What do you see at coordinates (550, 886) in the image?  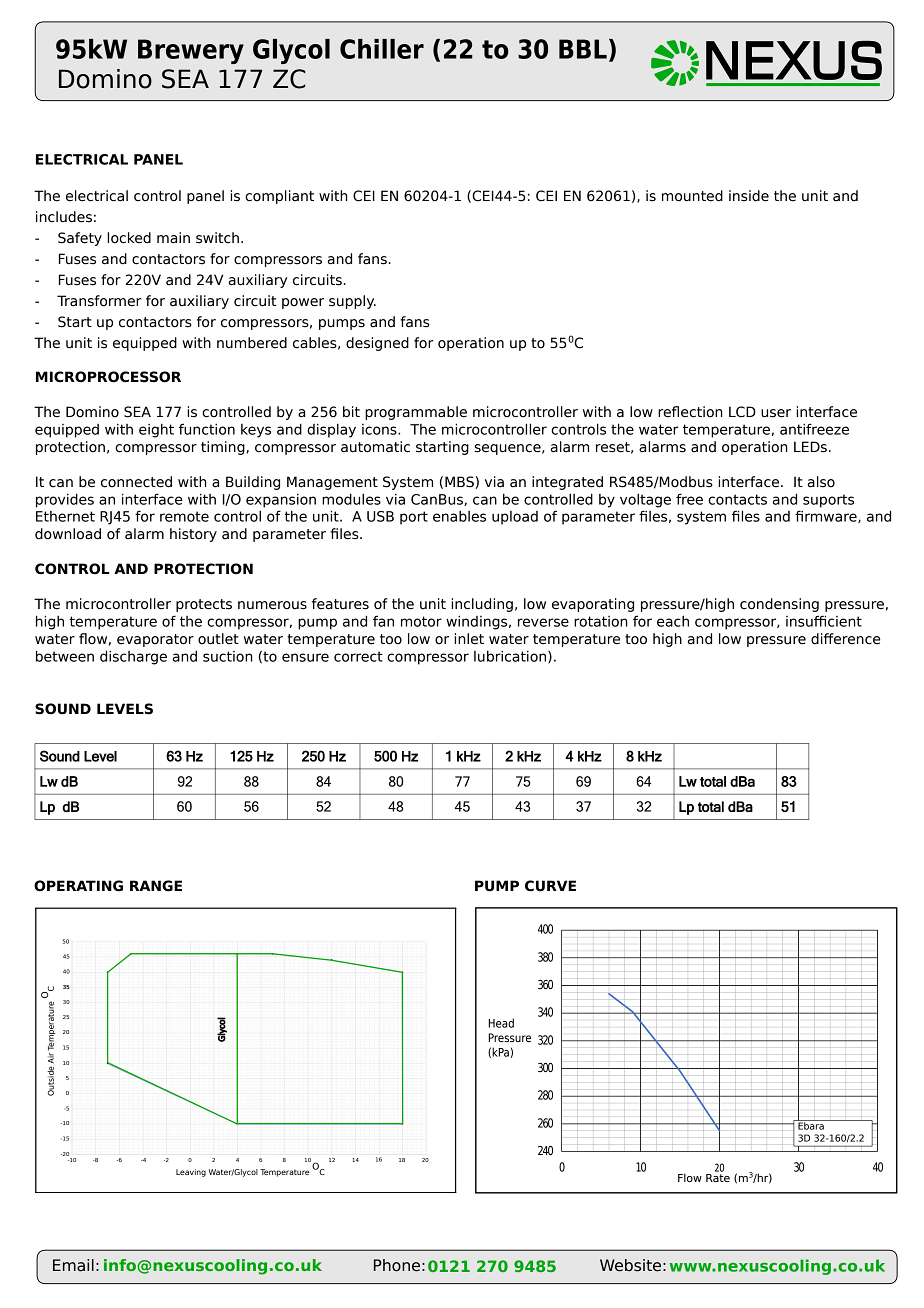 I see `CURVE` at bounding box center [550, 886].
